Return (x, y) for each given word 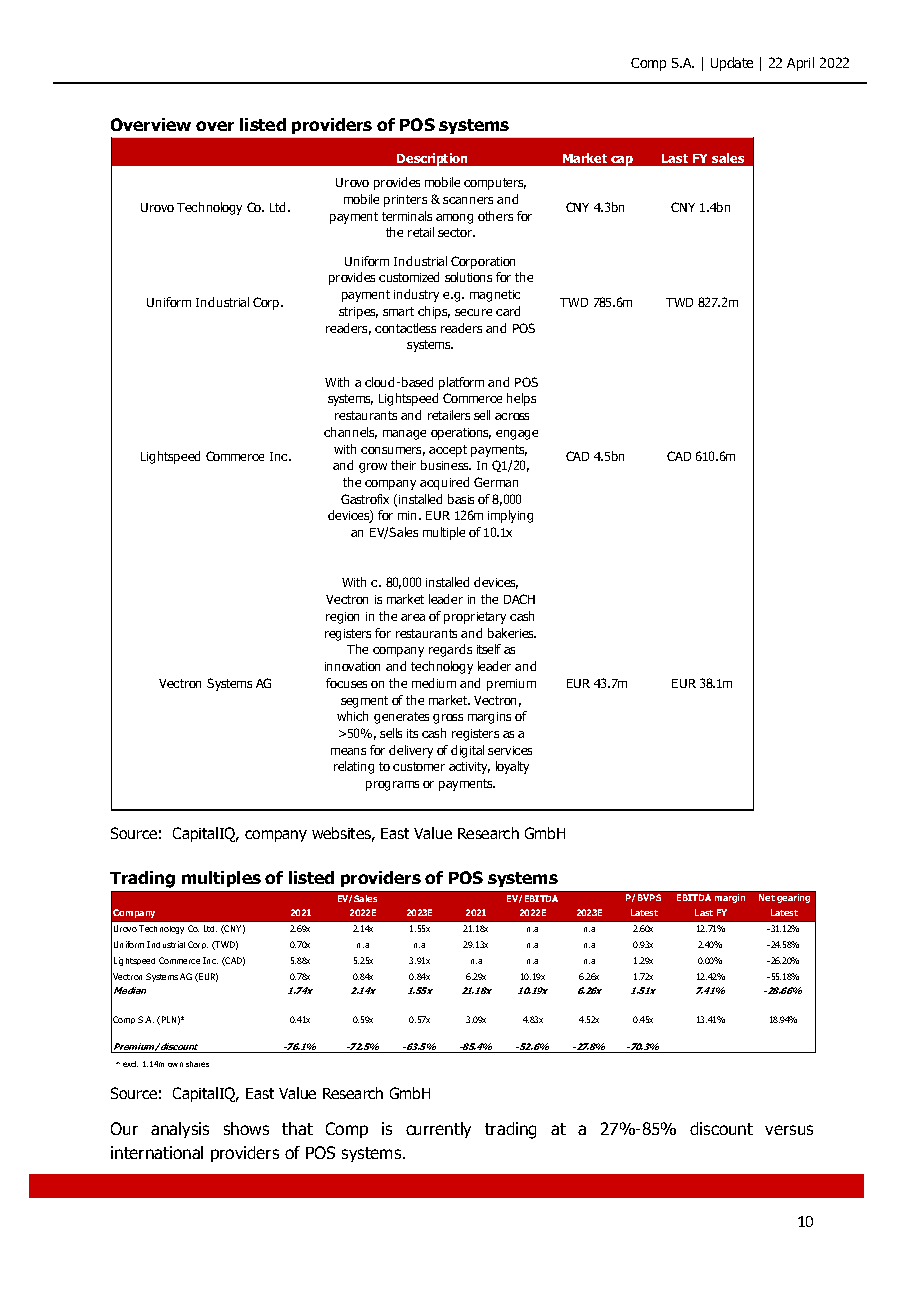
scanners (468, 200)
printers (405, 201)
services (510, 750)
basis (461, 499)
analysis (180, 1130)
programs (392, 786)
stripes (358, 313)
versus (789, 1130)
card (508, 311)
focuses (346, 683)
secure (473, 312)
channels (350, 433)
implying (510, 516)
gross (448, 719)
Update (732, 64)
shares (197, 1064)
